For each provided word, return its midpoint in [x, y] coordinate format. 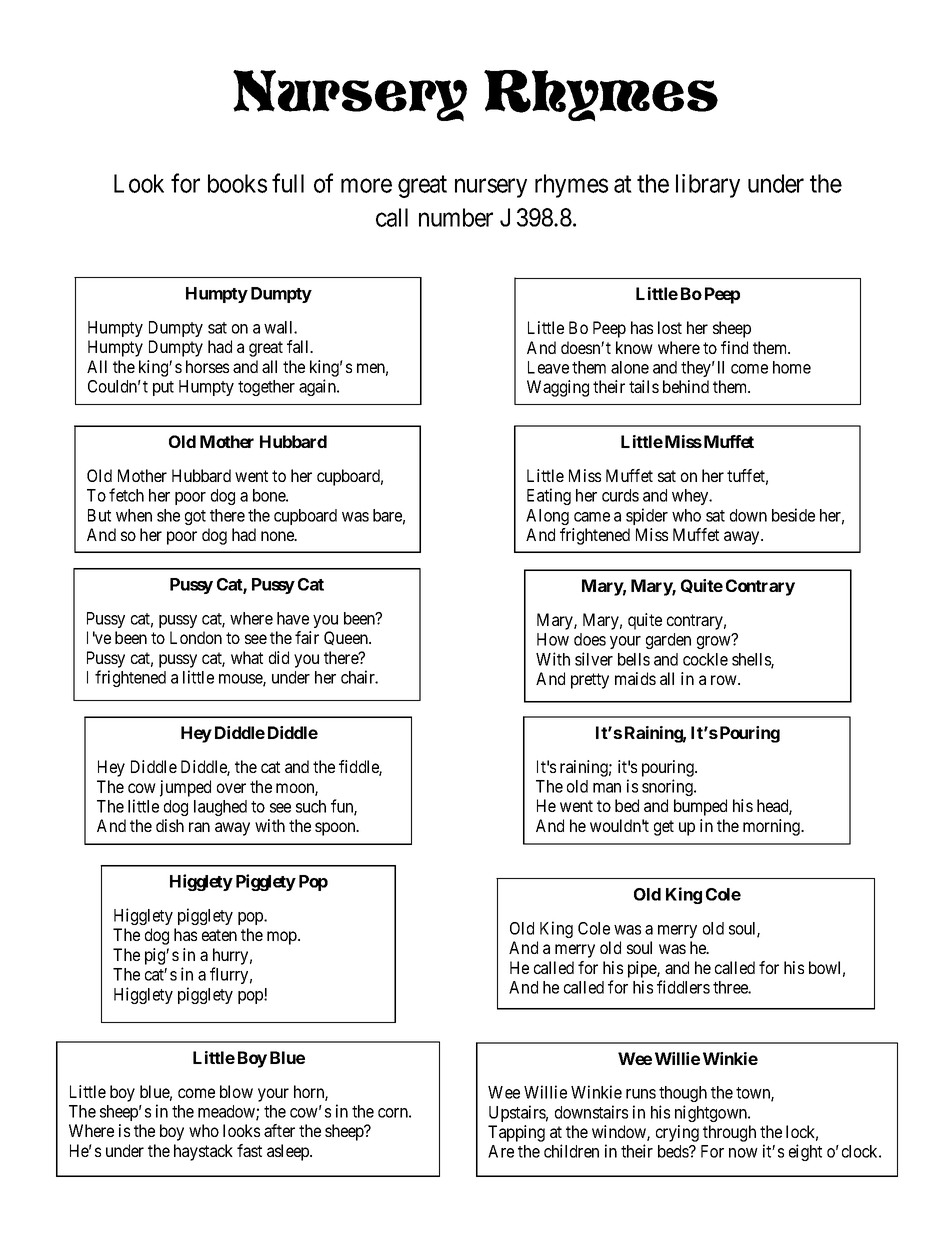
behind [686, 386]
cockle [705, 659]
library [708, 186]
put [163, 388]
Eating [549, 496]
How [553, 639]
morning [772, 827]
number [456, 217]
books [237, 183]
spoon [336, 829]
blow [236, 1091]
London [196, 637]
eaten [219, 935]
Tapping [516, 1133]
